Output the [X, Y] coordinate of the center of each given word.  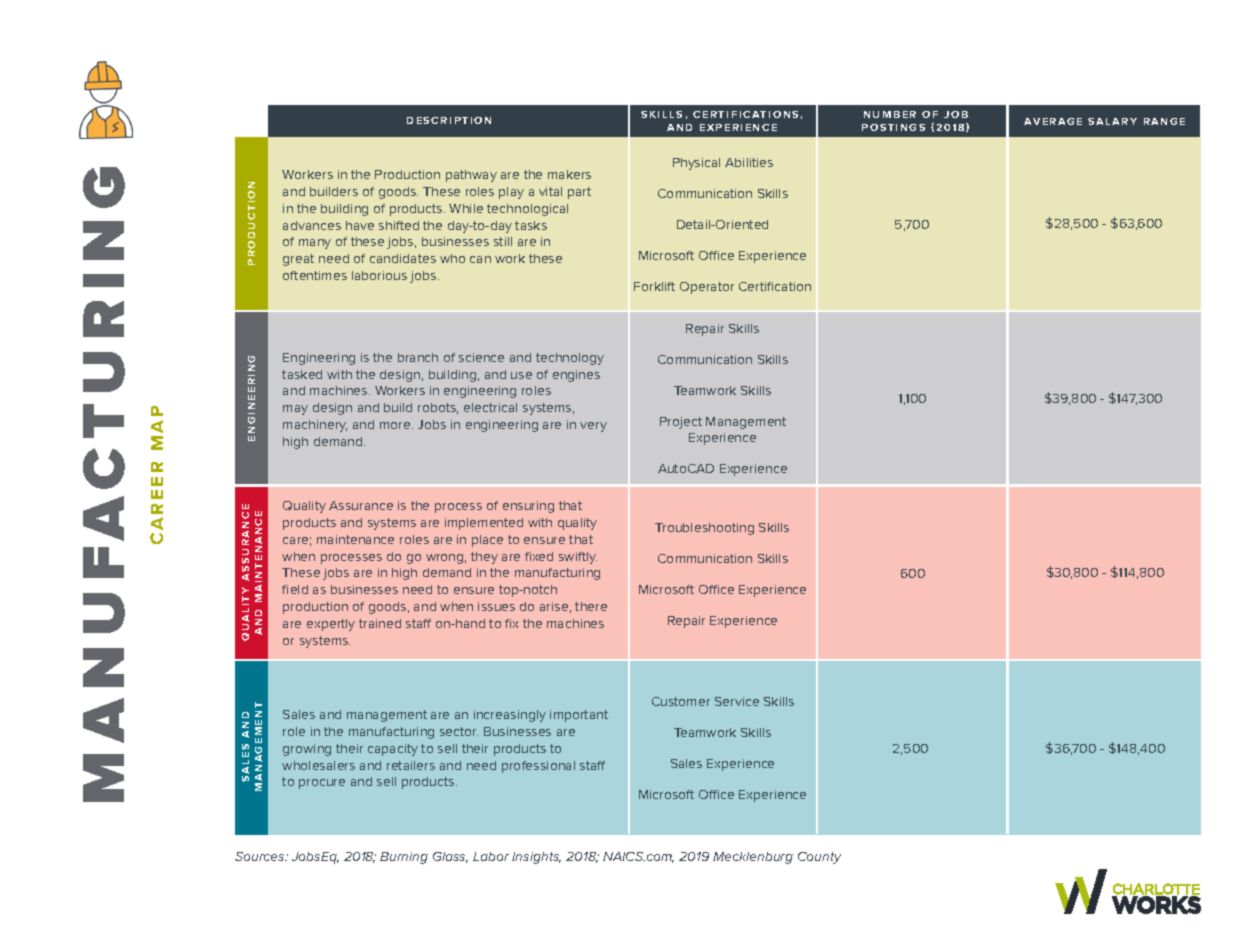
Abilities [749, 162]
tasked [302, 374]
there [591, 606]
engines [576, 376]
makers [569, 174]
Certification [775, 286]
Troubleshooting [704, 529]
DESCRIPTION [449, 120]
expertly [331, 625]
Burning [404, 858]
